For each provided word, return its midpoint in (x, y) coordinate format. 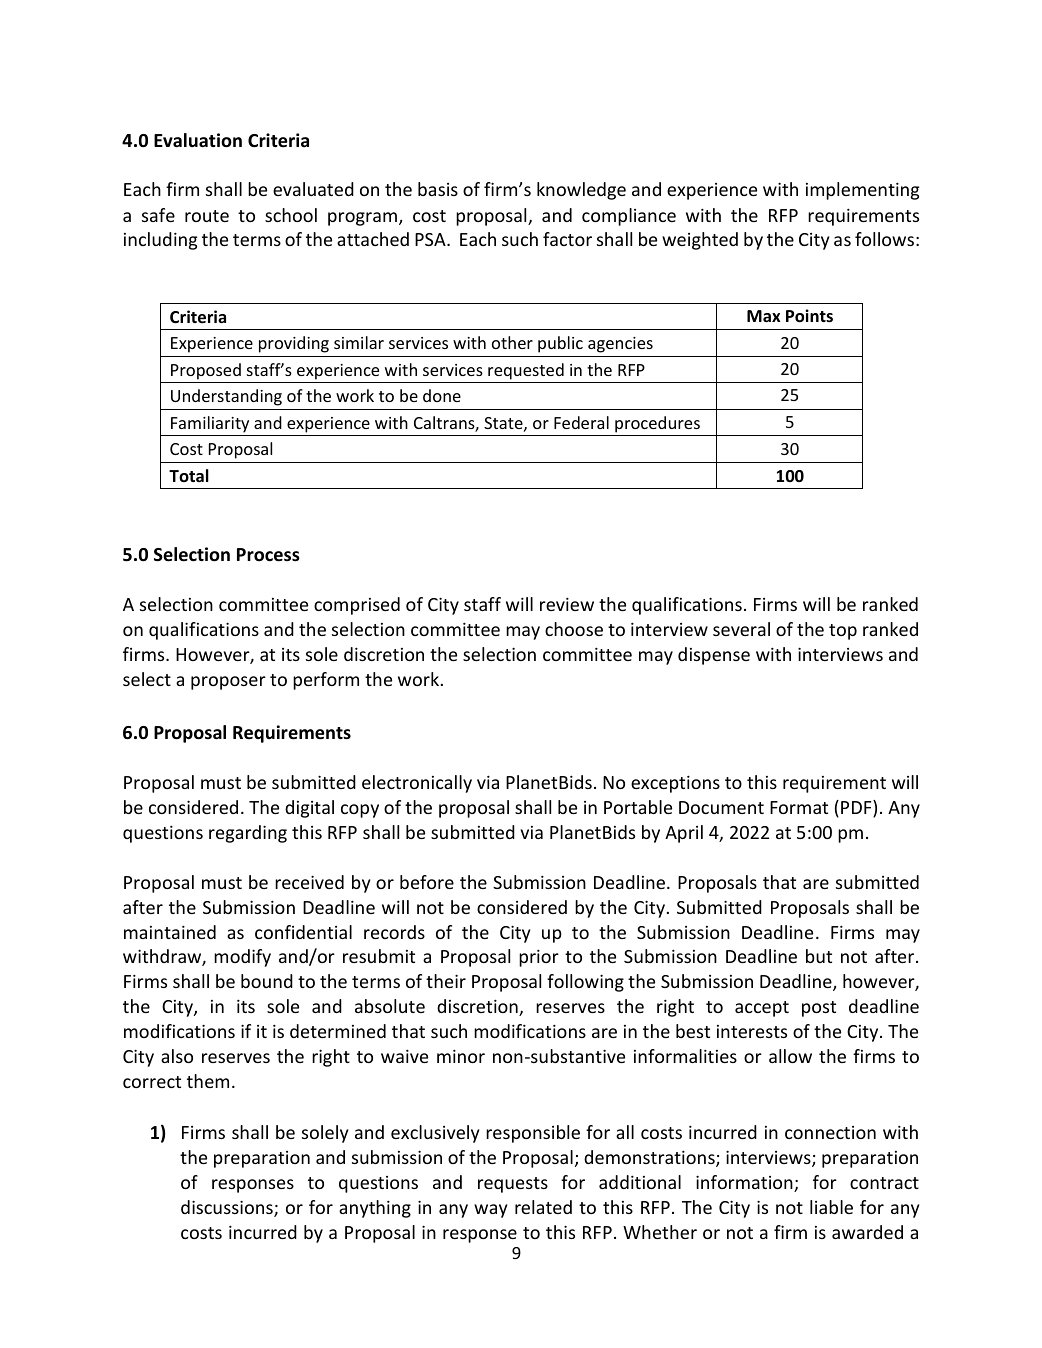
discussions (228, 1208)
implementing (862, 191)
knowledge (581, 191)
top (843, 632)
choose (574, 629)
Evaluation (198, 140)
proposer (228, 683)
